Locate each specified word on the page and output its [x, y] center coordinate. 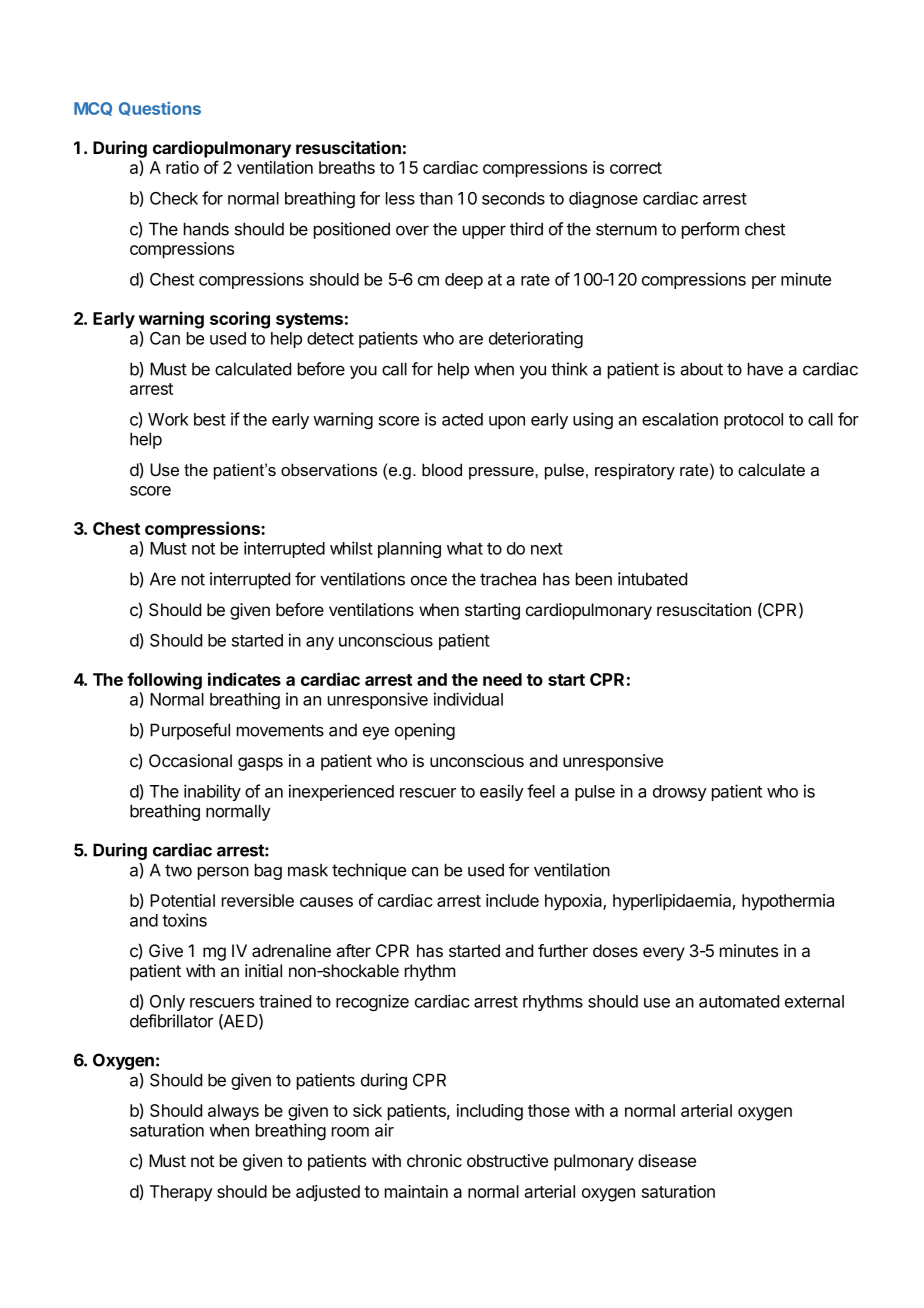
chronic [434, 1160]
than [436, 198]
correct [636, 168]
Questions [160, 109]
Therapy [181, 1193]
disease [667, 1161]
